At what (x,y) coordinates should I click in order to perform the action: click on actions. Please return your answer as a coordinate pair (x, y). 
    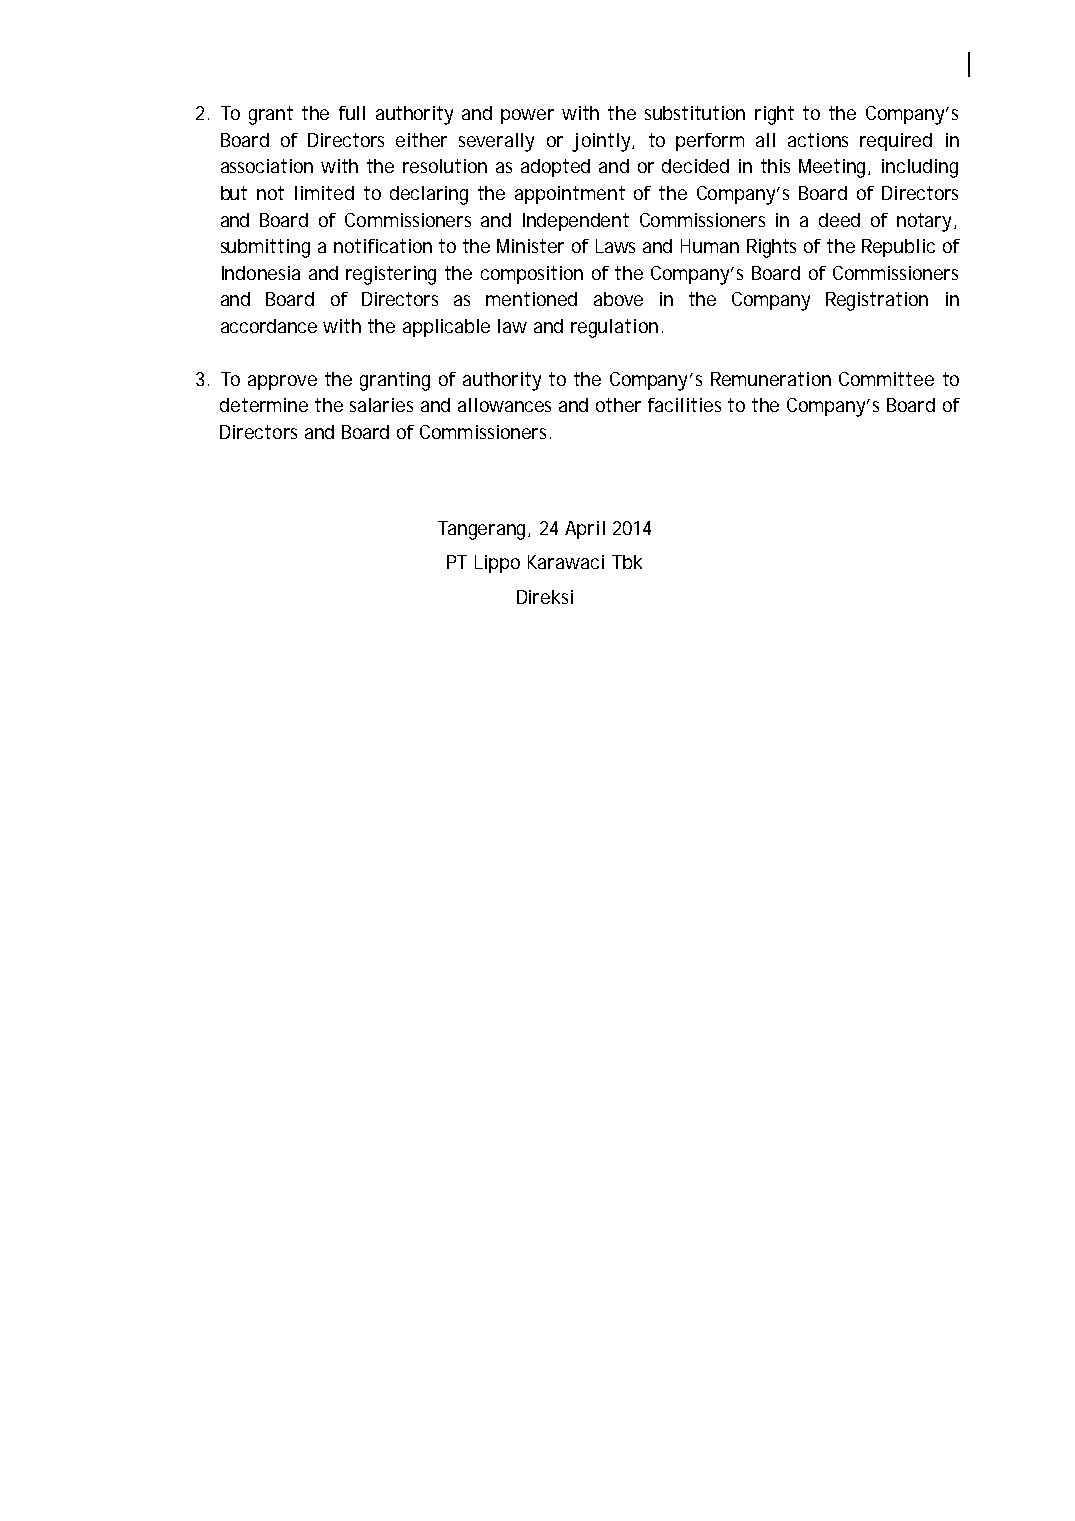
    Looking at the image, I should click on (818, 140).
